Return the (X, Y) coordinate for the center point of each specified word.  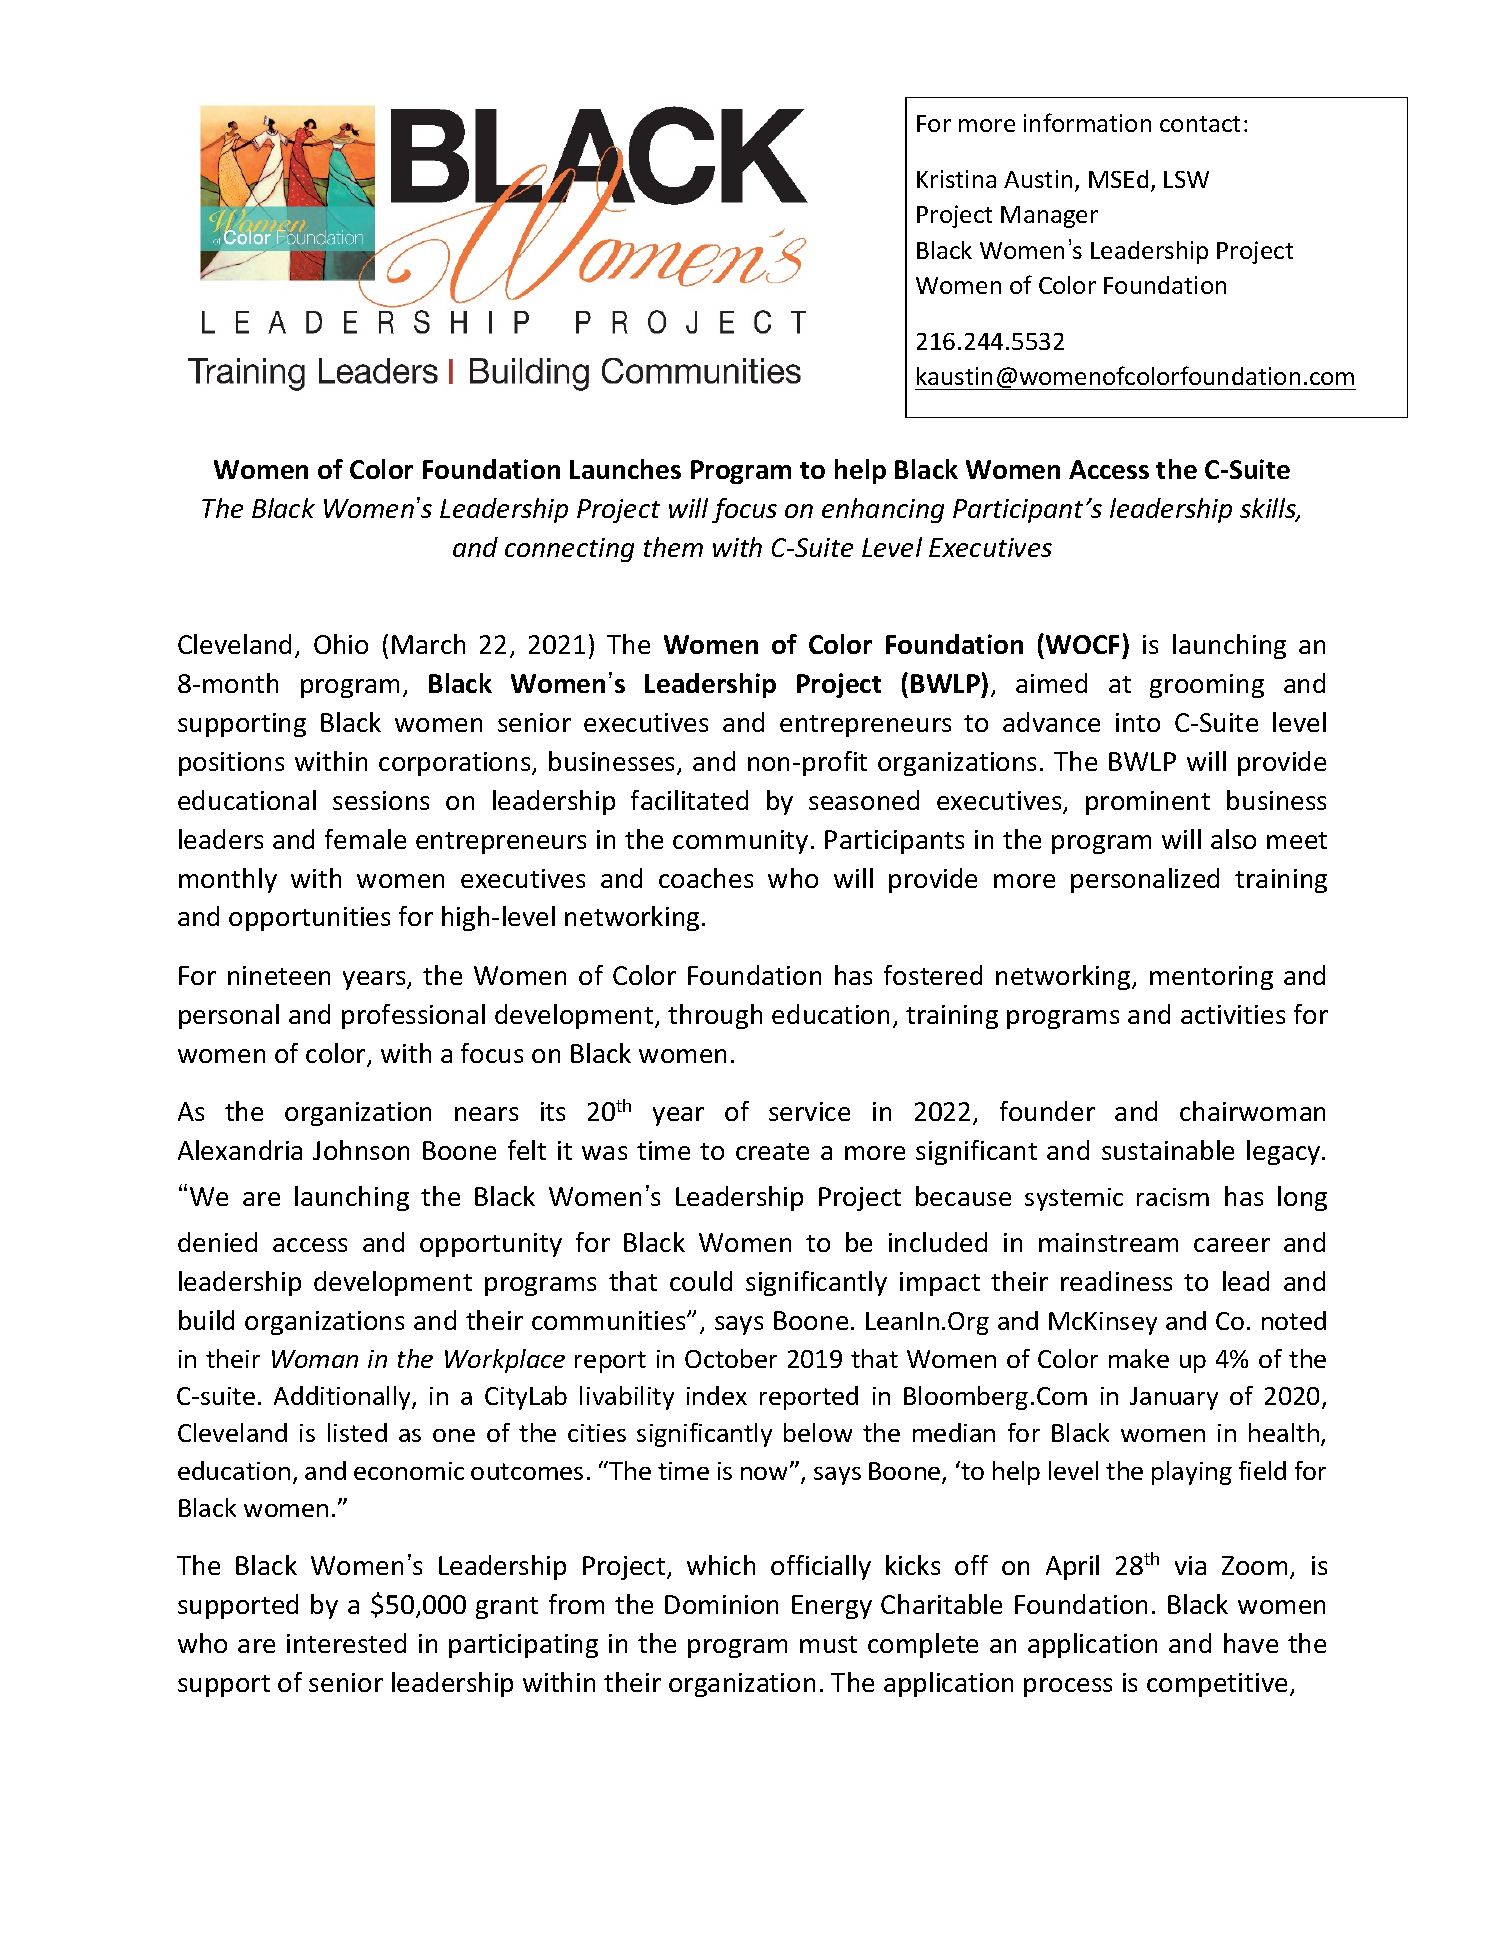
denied (217, 1242)
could (701, 1281)
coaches (706, 878)
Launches (625, 469)
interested (346, 1643)
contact (1200, 124)
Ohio (341, 644)
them (673, 547)
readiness (1116, 1281)
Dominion (721, 1604)
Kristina (956, 179)
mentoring (1211, 978)
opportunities (309, 919)
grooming (1207, 686)
